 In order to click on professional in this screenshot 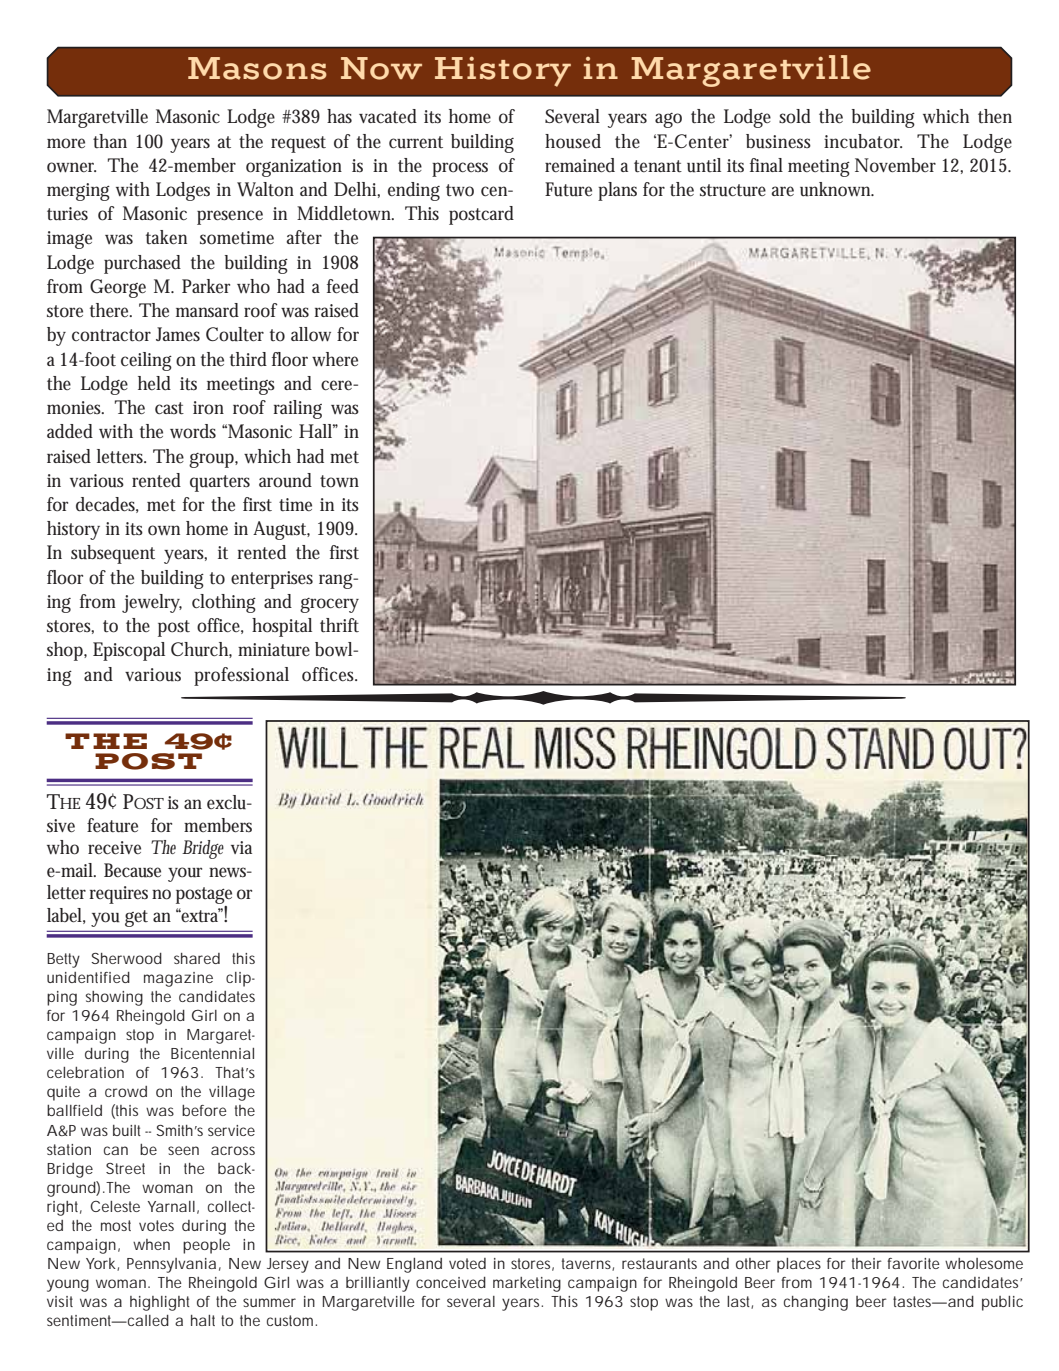, I will do `click(241, 676)`.
